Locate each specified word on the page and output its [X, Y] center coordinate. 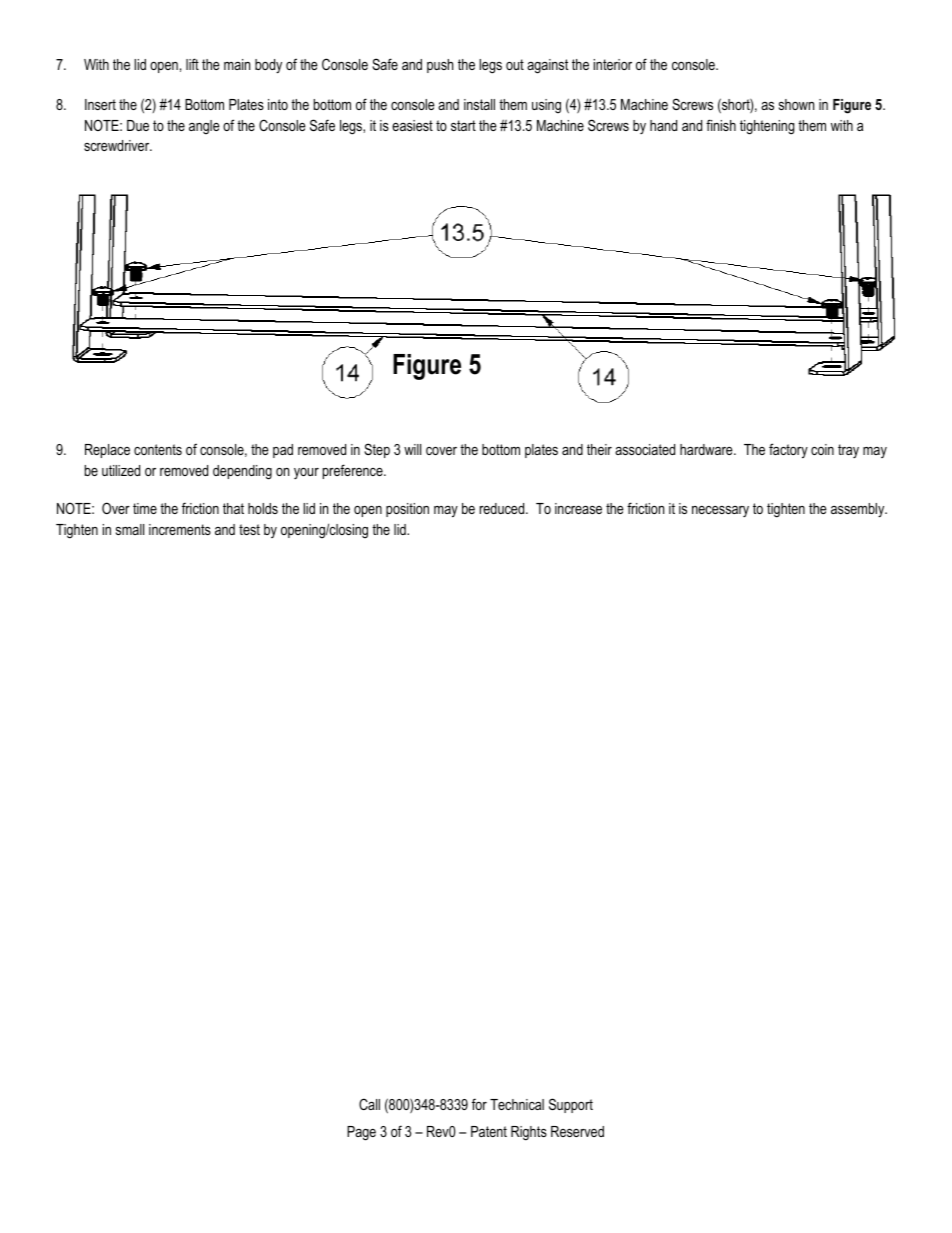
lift [192, 64]
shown [796, 104]
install [479, 104]
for [479, 1104]
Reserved [577, 1131]
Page [361, 1133]
